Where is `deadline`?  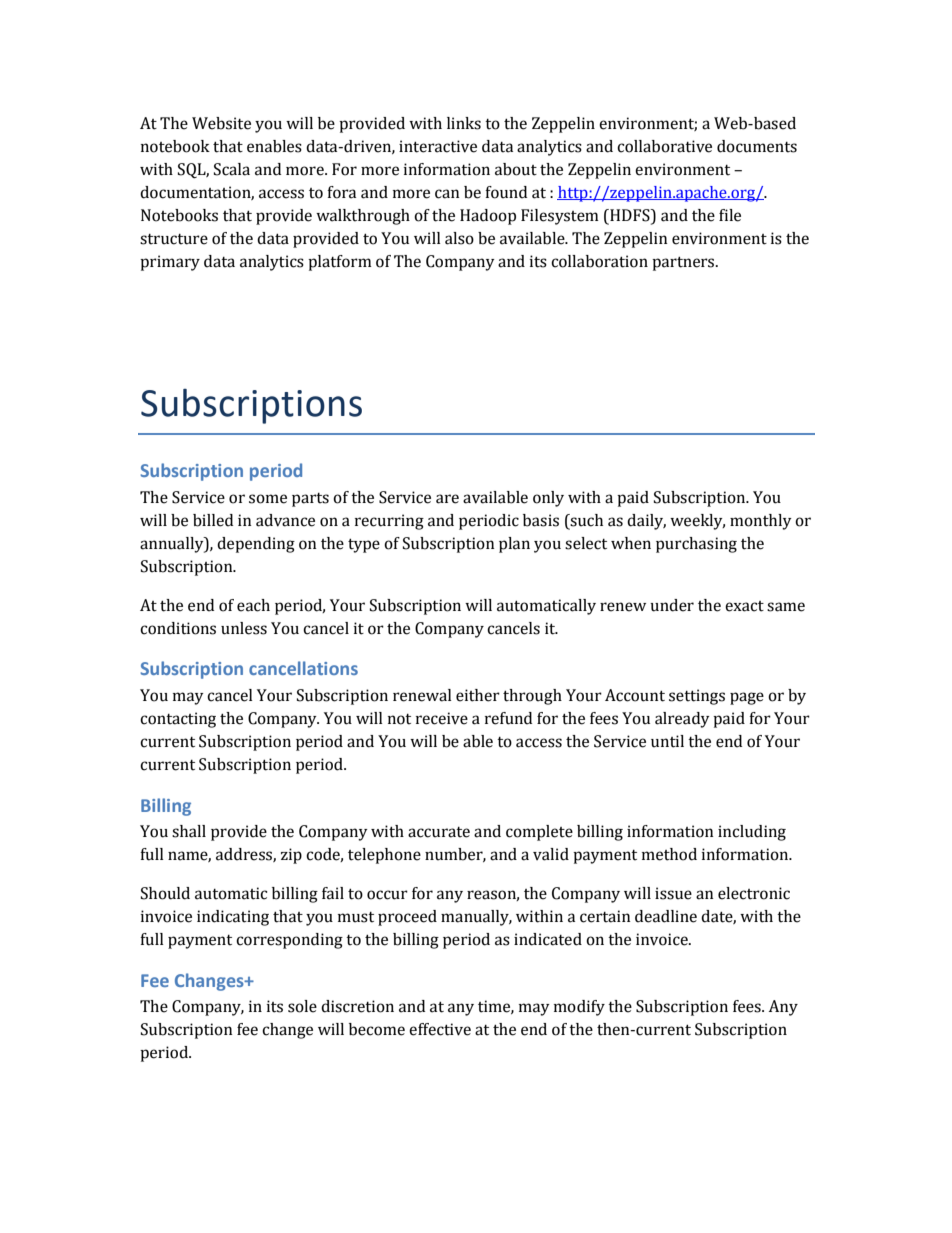
deadline is located at coordinates (666, 916).
